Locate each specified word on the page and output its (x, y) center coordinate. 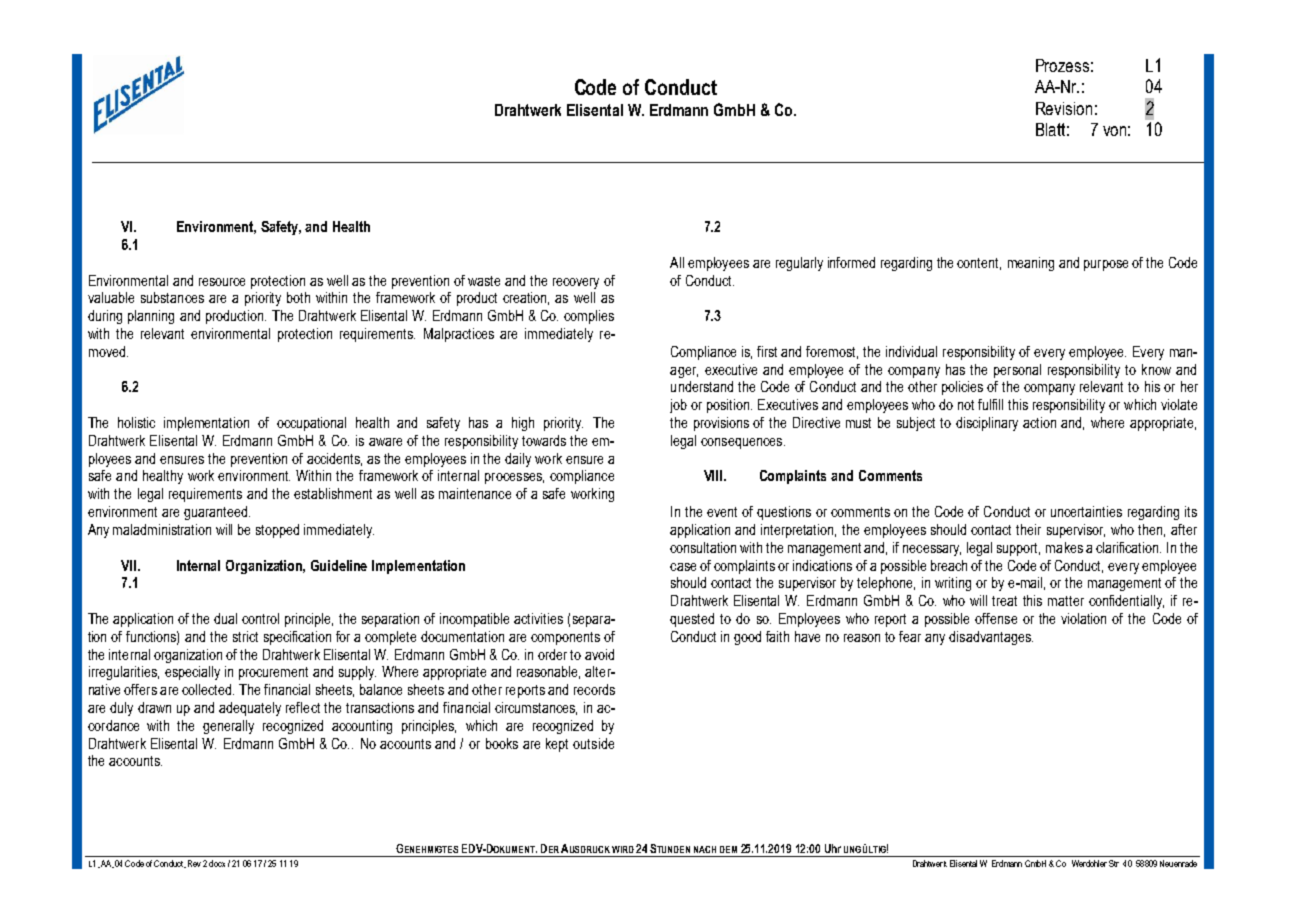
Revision (1064, 108)
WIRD (623, 849)
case (683, 567)
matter (1066, 601)
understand (702, 386)
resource (222, 282)
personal (1017, 371)
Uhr (833, 848)
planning (151, 317)
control (260, 618)
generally (228, 727)
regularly (799, 264)
